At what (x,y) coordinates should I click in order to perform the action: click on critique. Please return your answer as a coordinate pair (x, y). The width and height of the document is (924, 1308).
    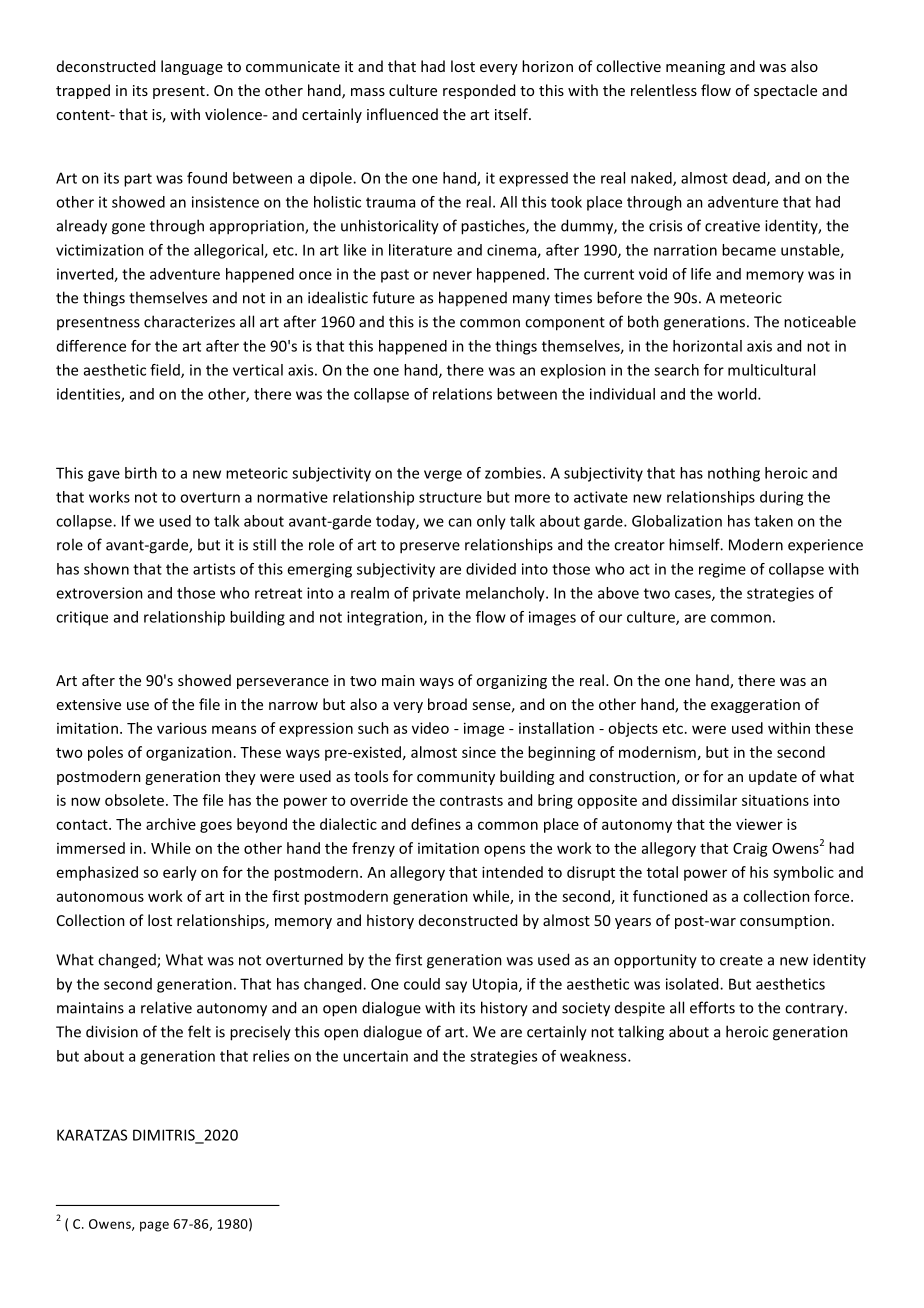
    Looking at the image, I should click on (82, 618).
